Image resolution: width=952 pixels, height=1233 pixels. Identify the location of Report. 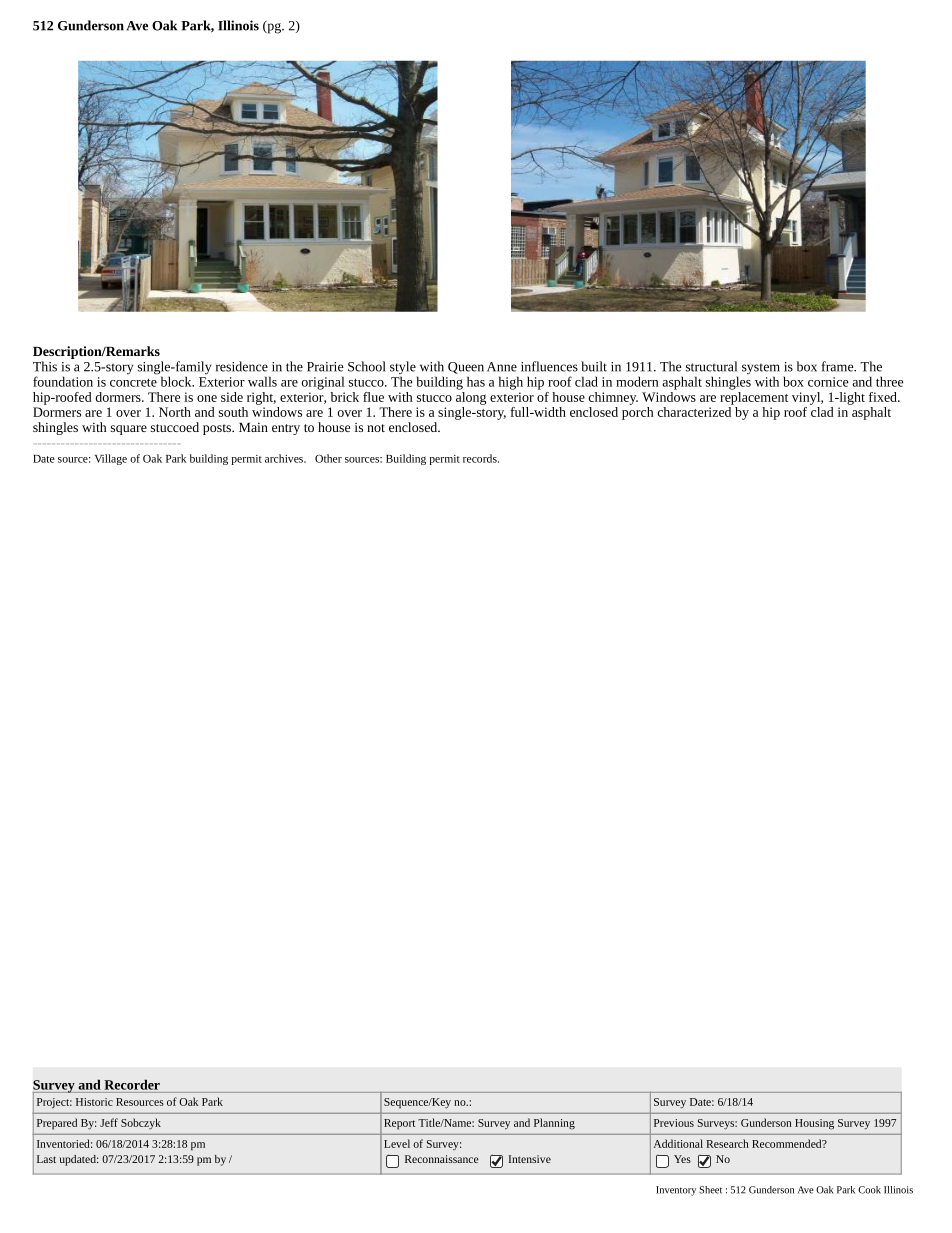
(399, 1124).
